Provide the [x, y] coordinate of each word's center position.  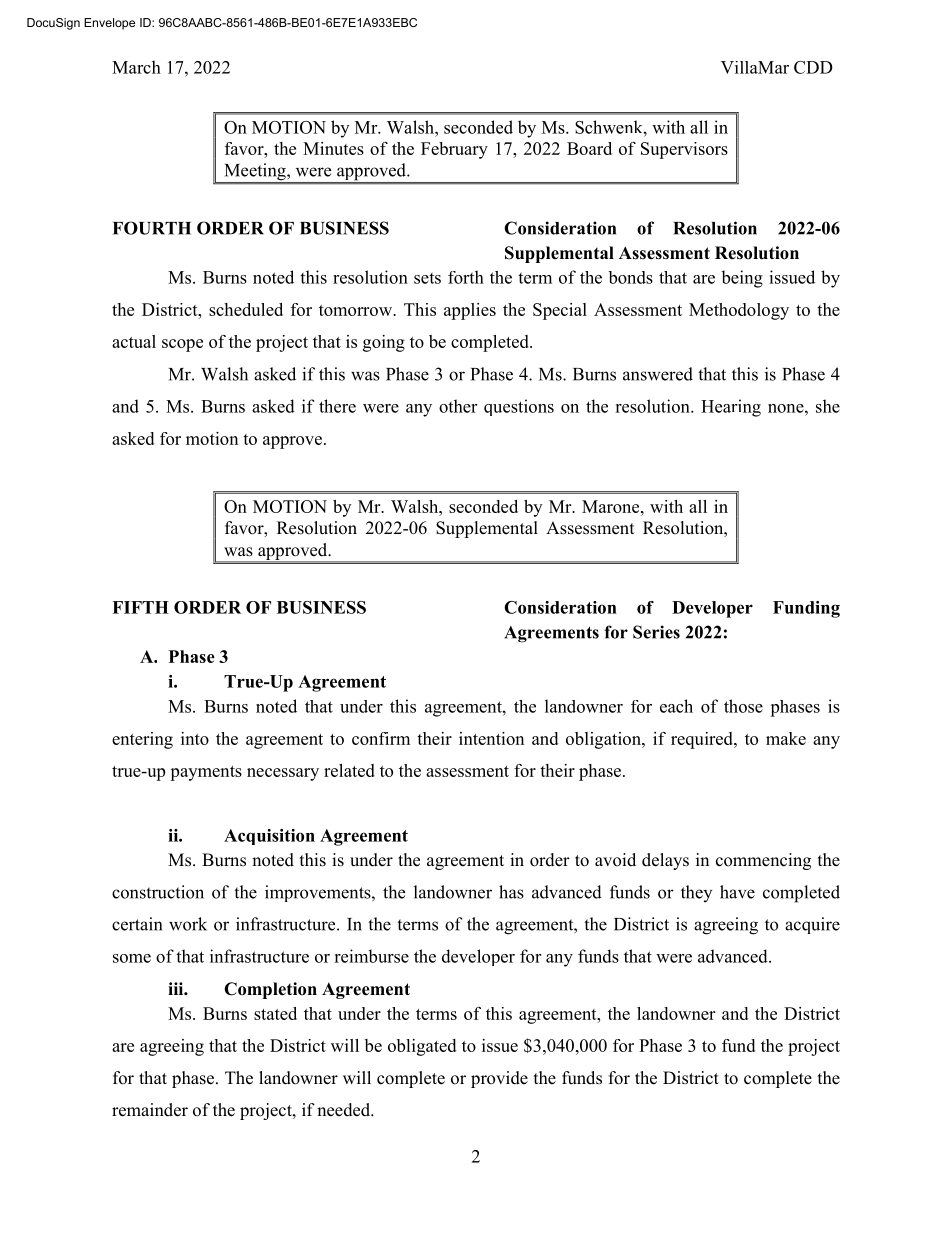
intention [491, 738]
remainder [150, 1110]
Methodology [739, 311]
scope [182, 345]
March [136, 67]
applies [470, 311]
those [743, 706]
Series [656, 632]
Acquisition [269, 837]
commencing [763, 861]
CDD [813, 67]
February [454, 150]
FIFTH [140, 607]
